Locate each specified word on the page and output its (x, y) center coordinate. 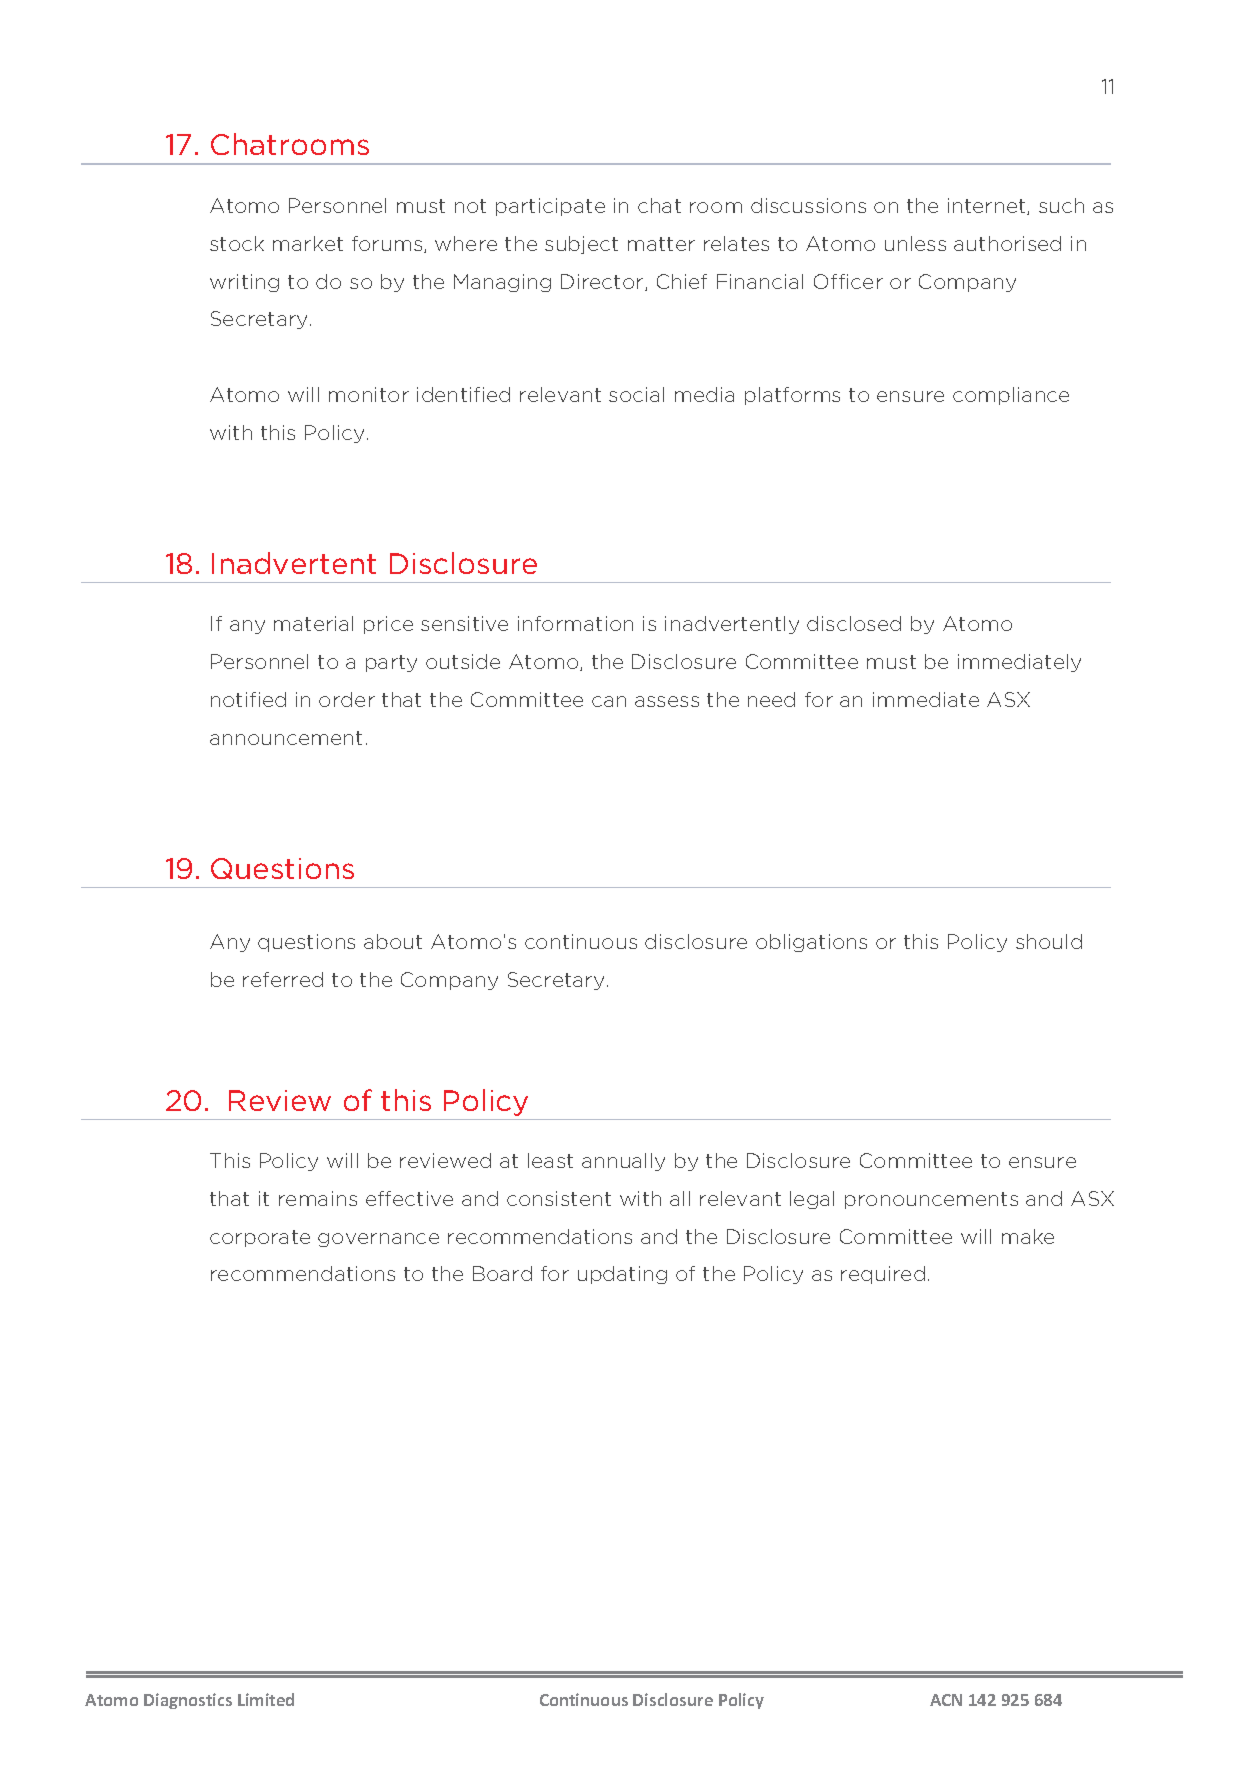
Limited (266, 1699)
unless (915, 243)
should (1049, 941)
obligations (811, 943)
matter (661, 244)
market (308, 243)
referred (283, 979)
